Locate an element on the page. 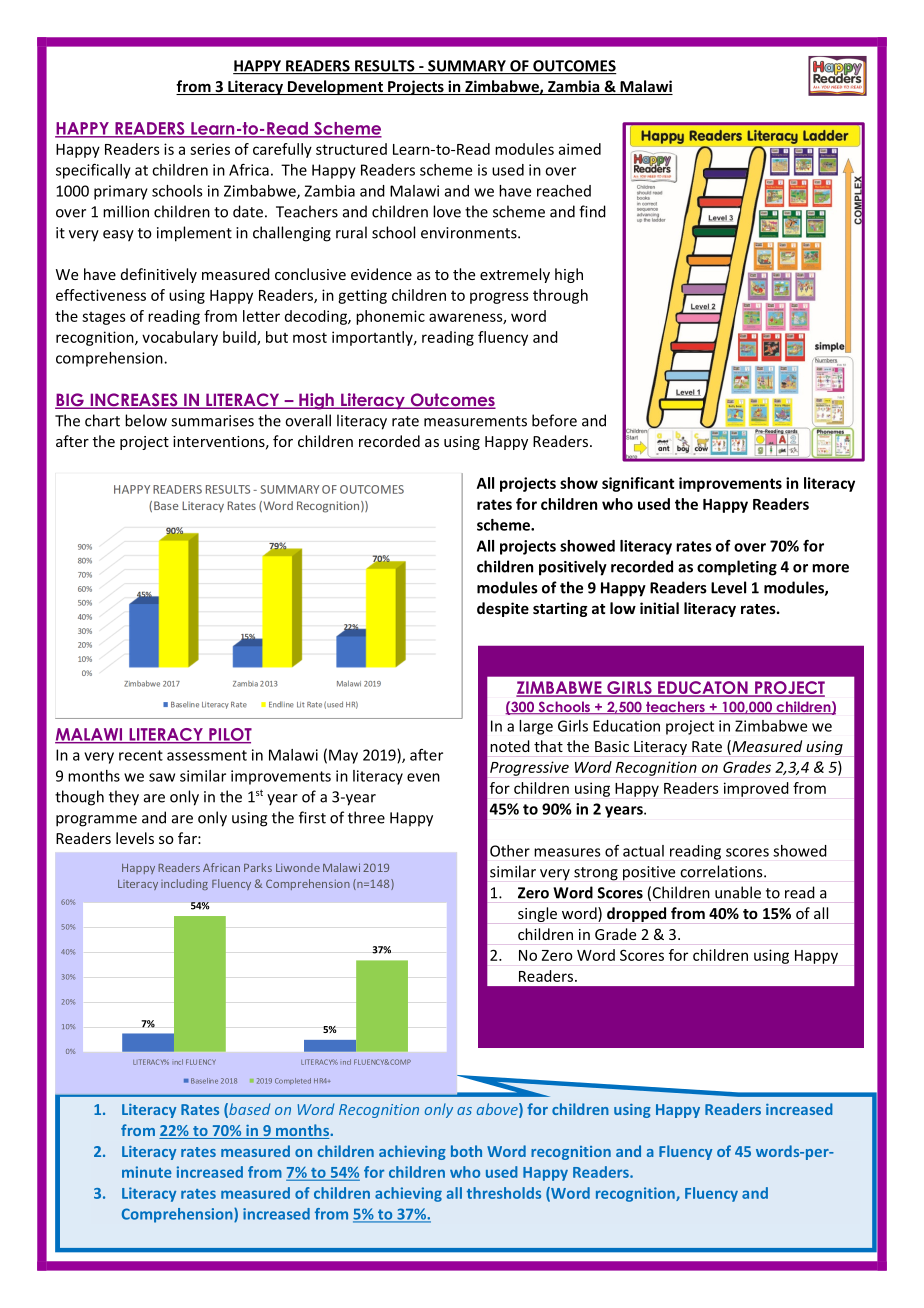 Image resolution: width=924 pixels, height=1308 pixels. even is located at coordinates (423, 777).
